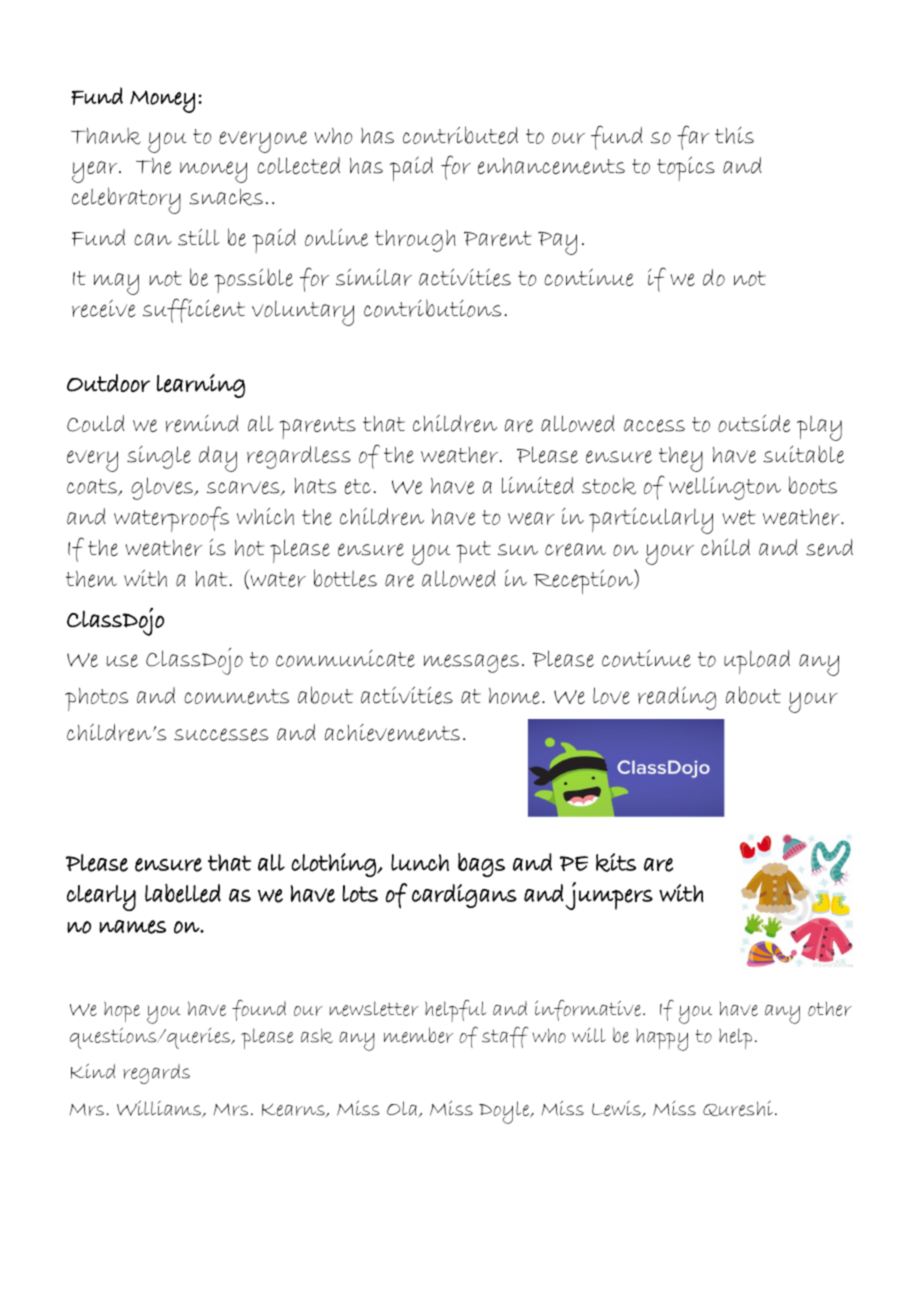  Describe the element at coordinates (460, 135) in the screenshot. I see `contributed` at that location.
